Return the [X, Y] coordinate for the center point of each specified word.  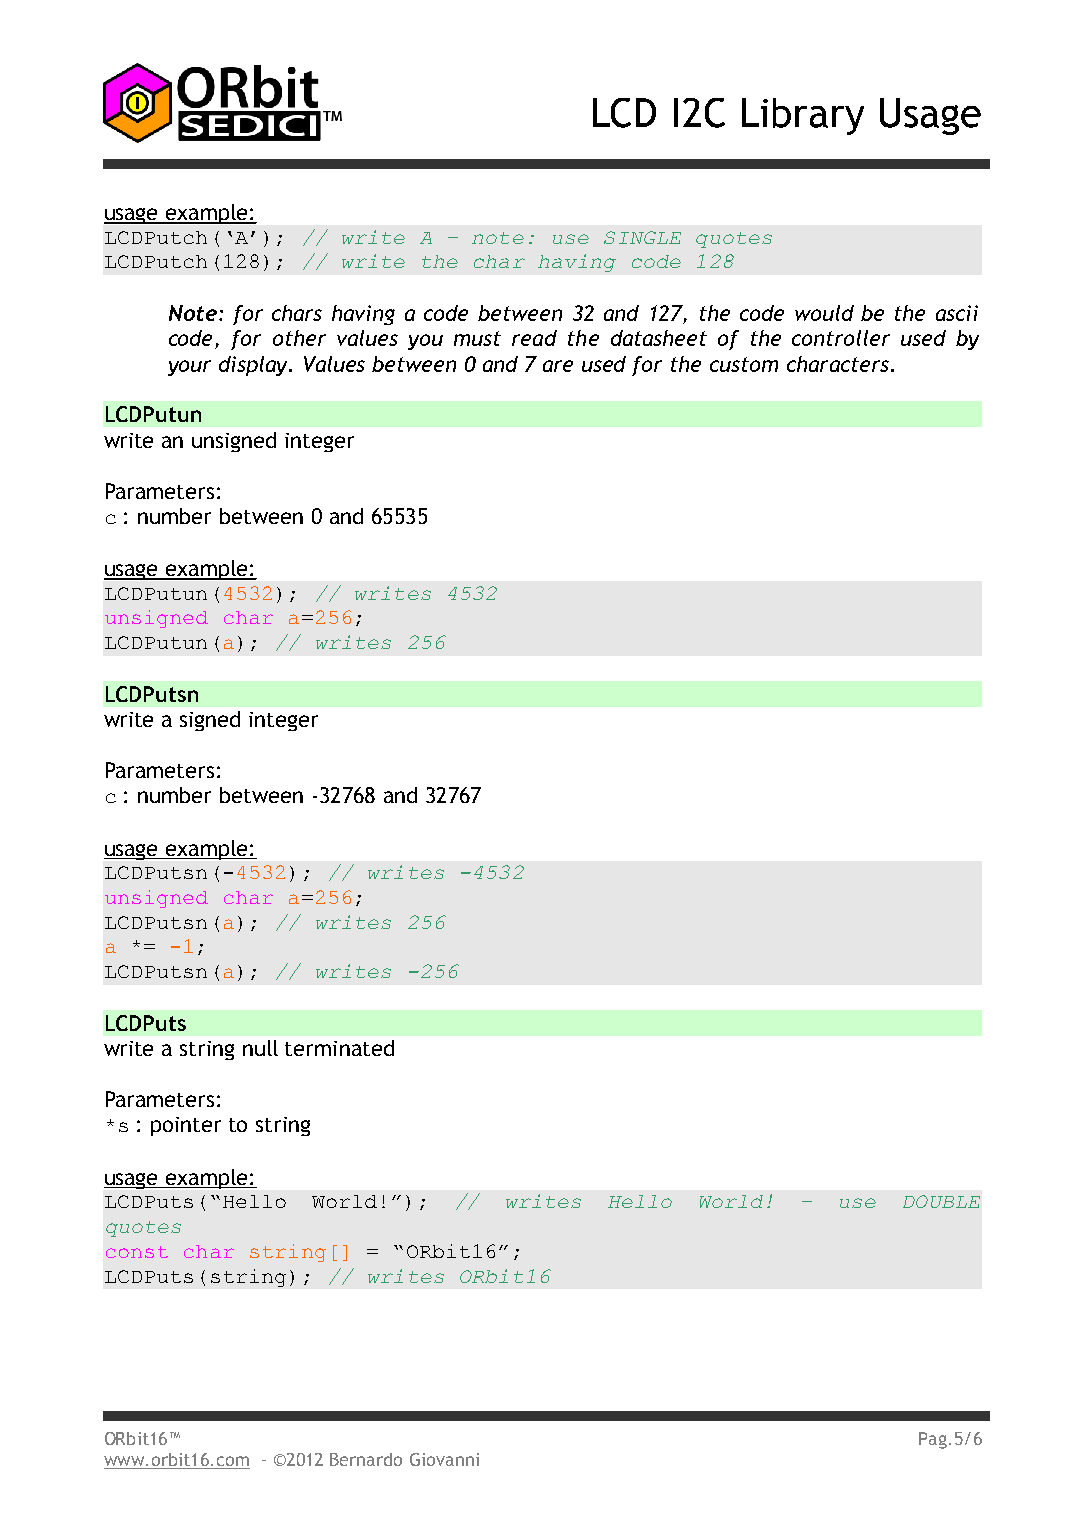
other [299, 338]
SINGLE [642, 237]
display [255, 366]
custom [744, 364]
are [558, 366]
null [260, 1048]
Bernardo [366, 1459]
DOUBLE [941, 1201]
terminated [339, 1048]
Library [803, 116]
